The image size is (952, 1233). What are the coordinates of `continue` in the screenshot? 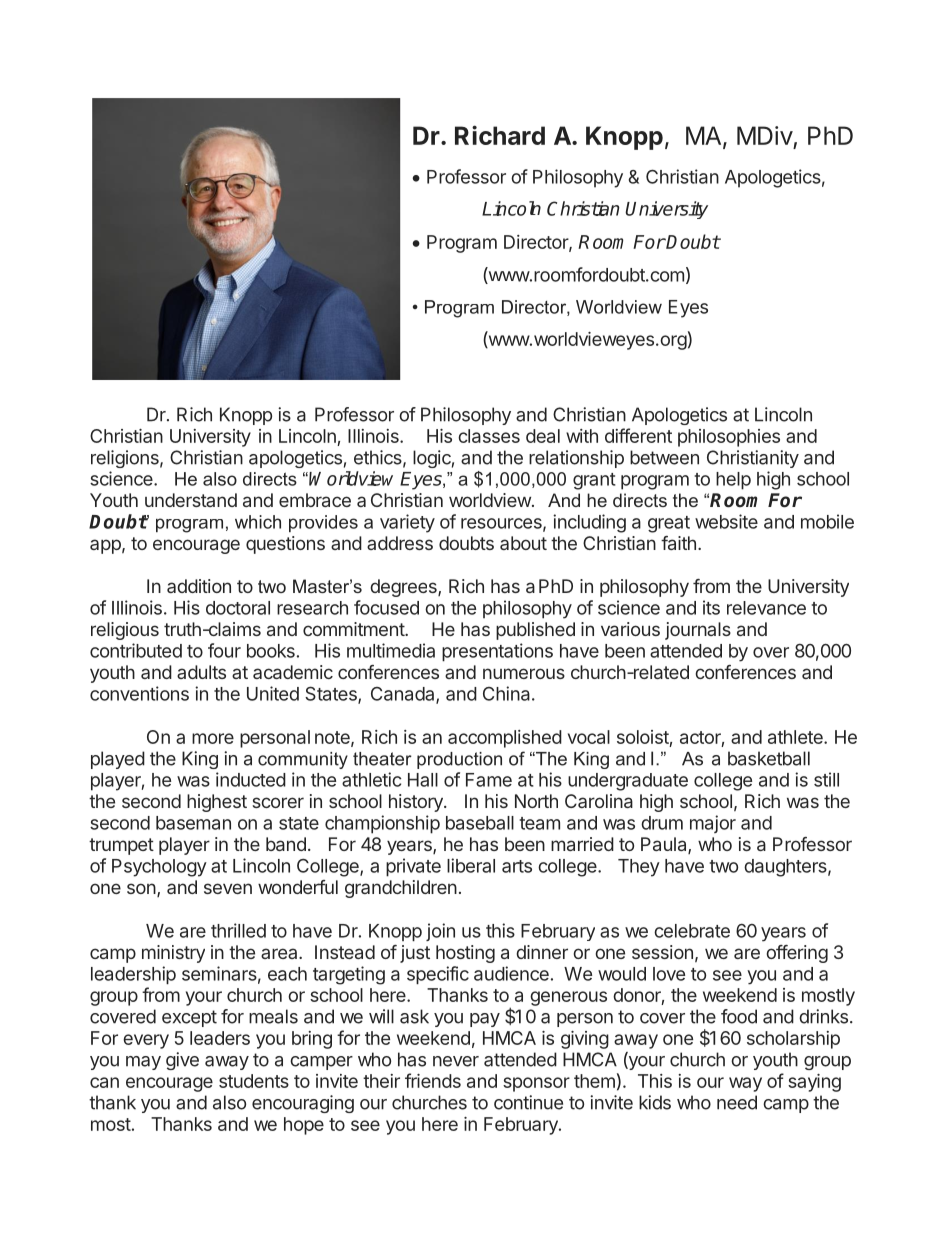 It's located at (528, 1102).
